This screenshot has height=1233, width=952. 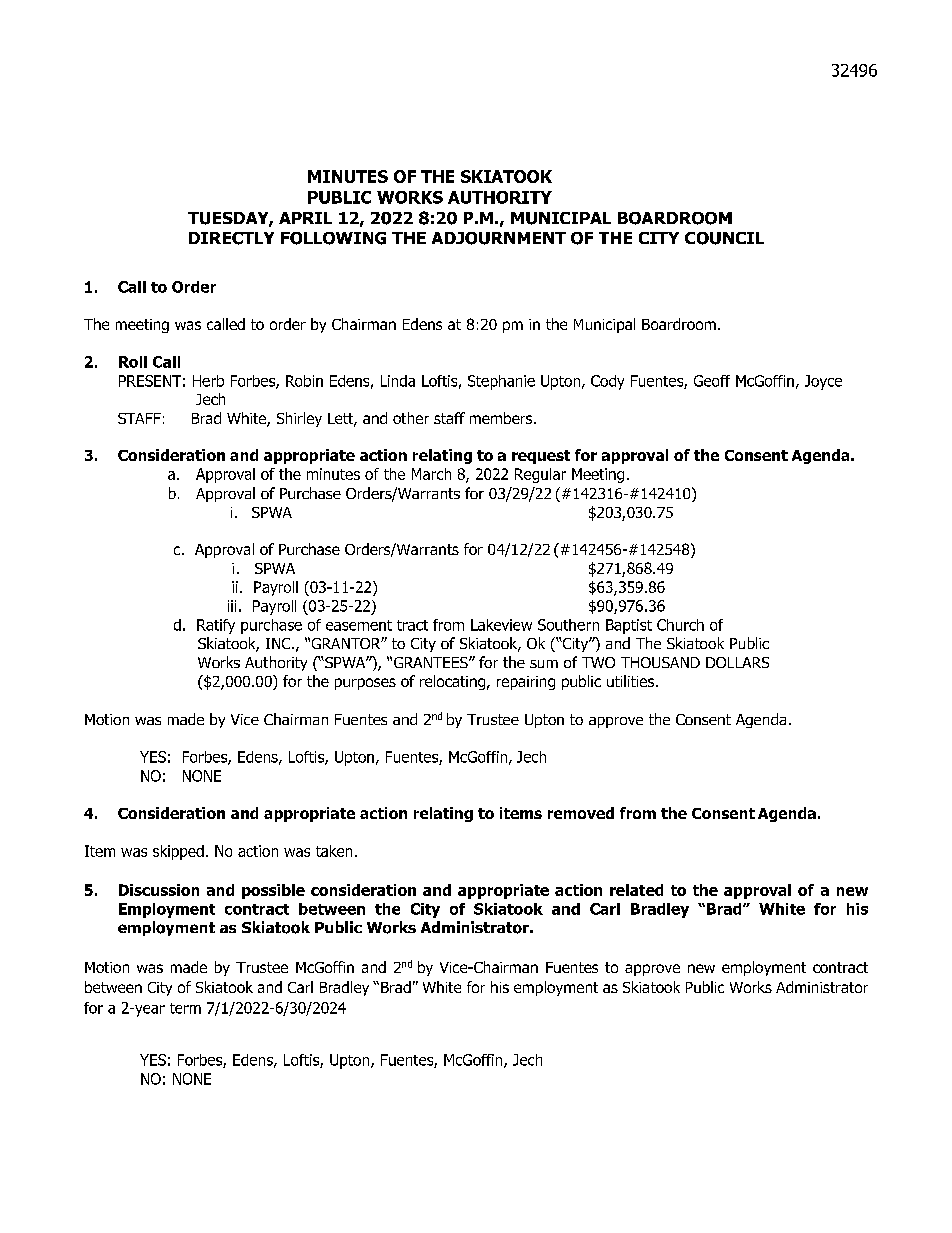 What do you see at coordinates (231, 238) in the screenshot?
I see `DIRECTLY` at bounding box center [231, 238].
